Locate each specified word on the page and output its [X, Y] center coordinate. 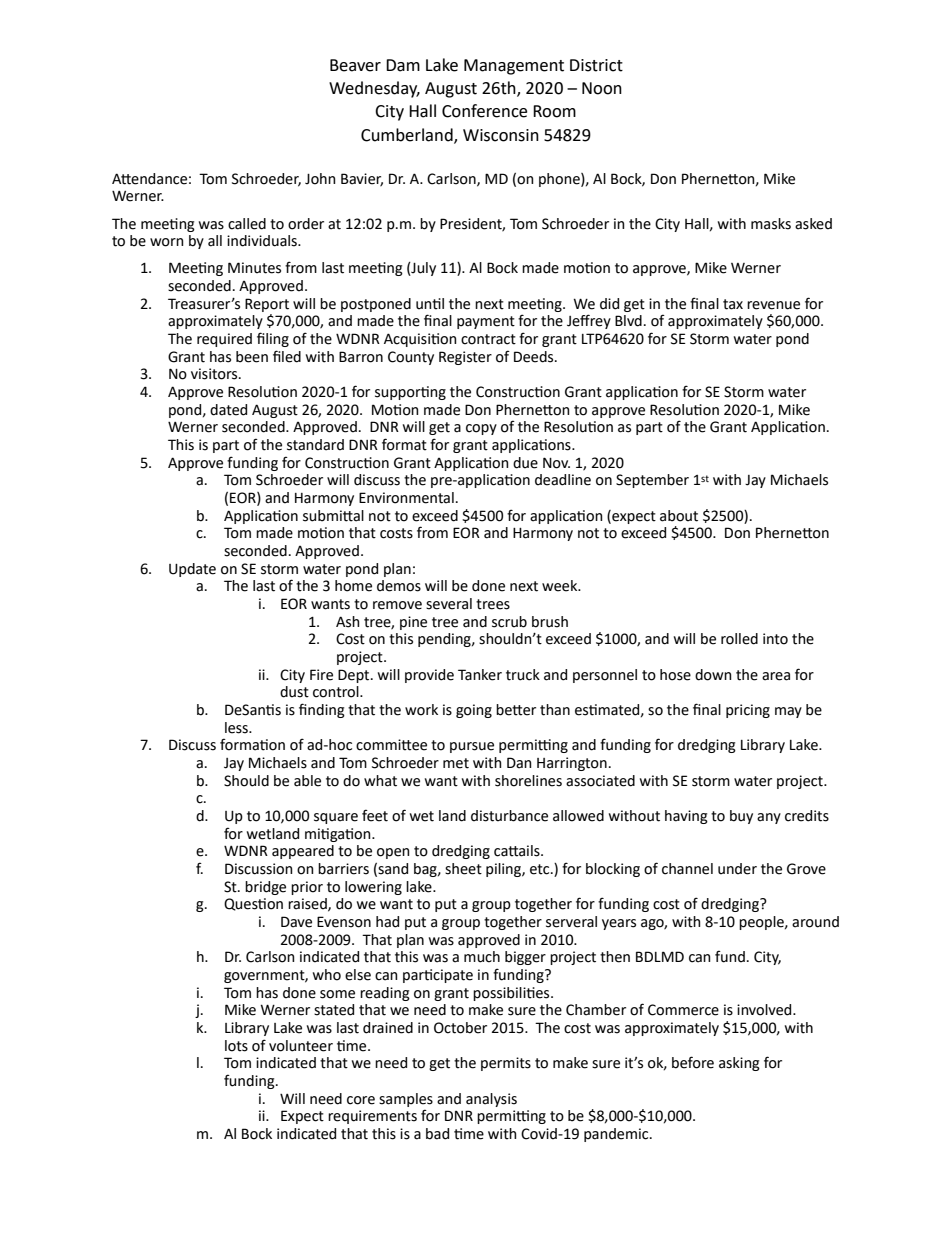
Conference [484, 111]
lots [236, 1046]
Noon [602, 88]
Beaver [355, 65]
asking [739, 1064]
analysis [491, 1100]
